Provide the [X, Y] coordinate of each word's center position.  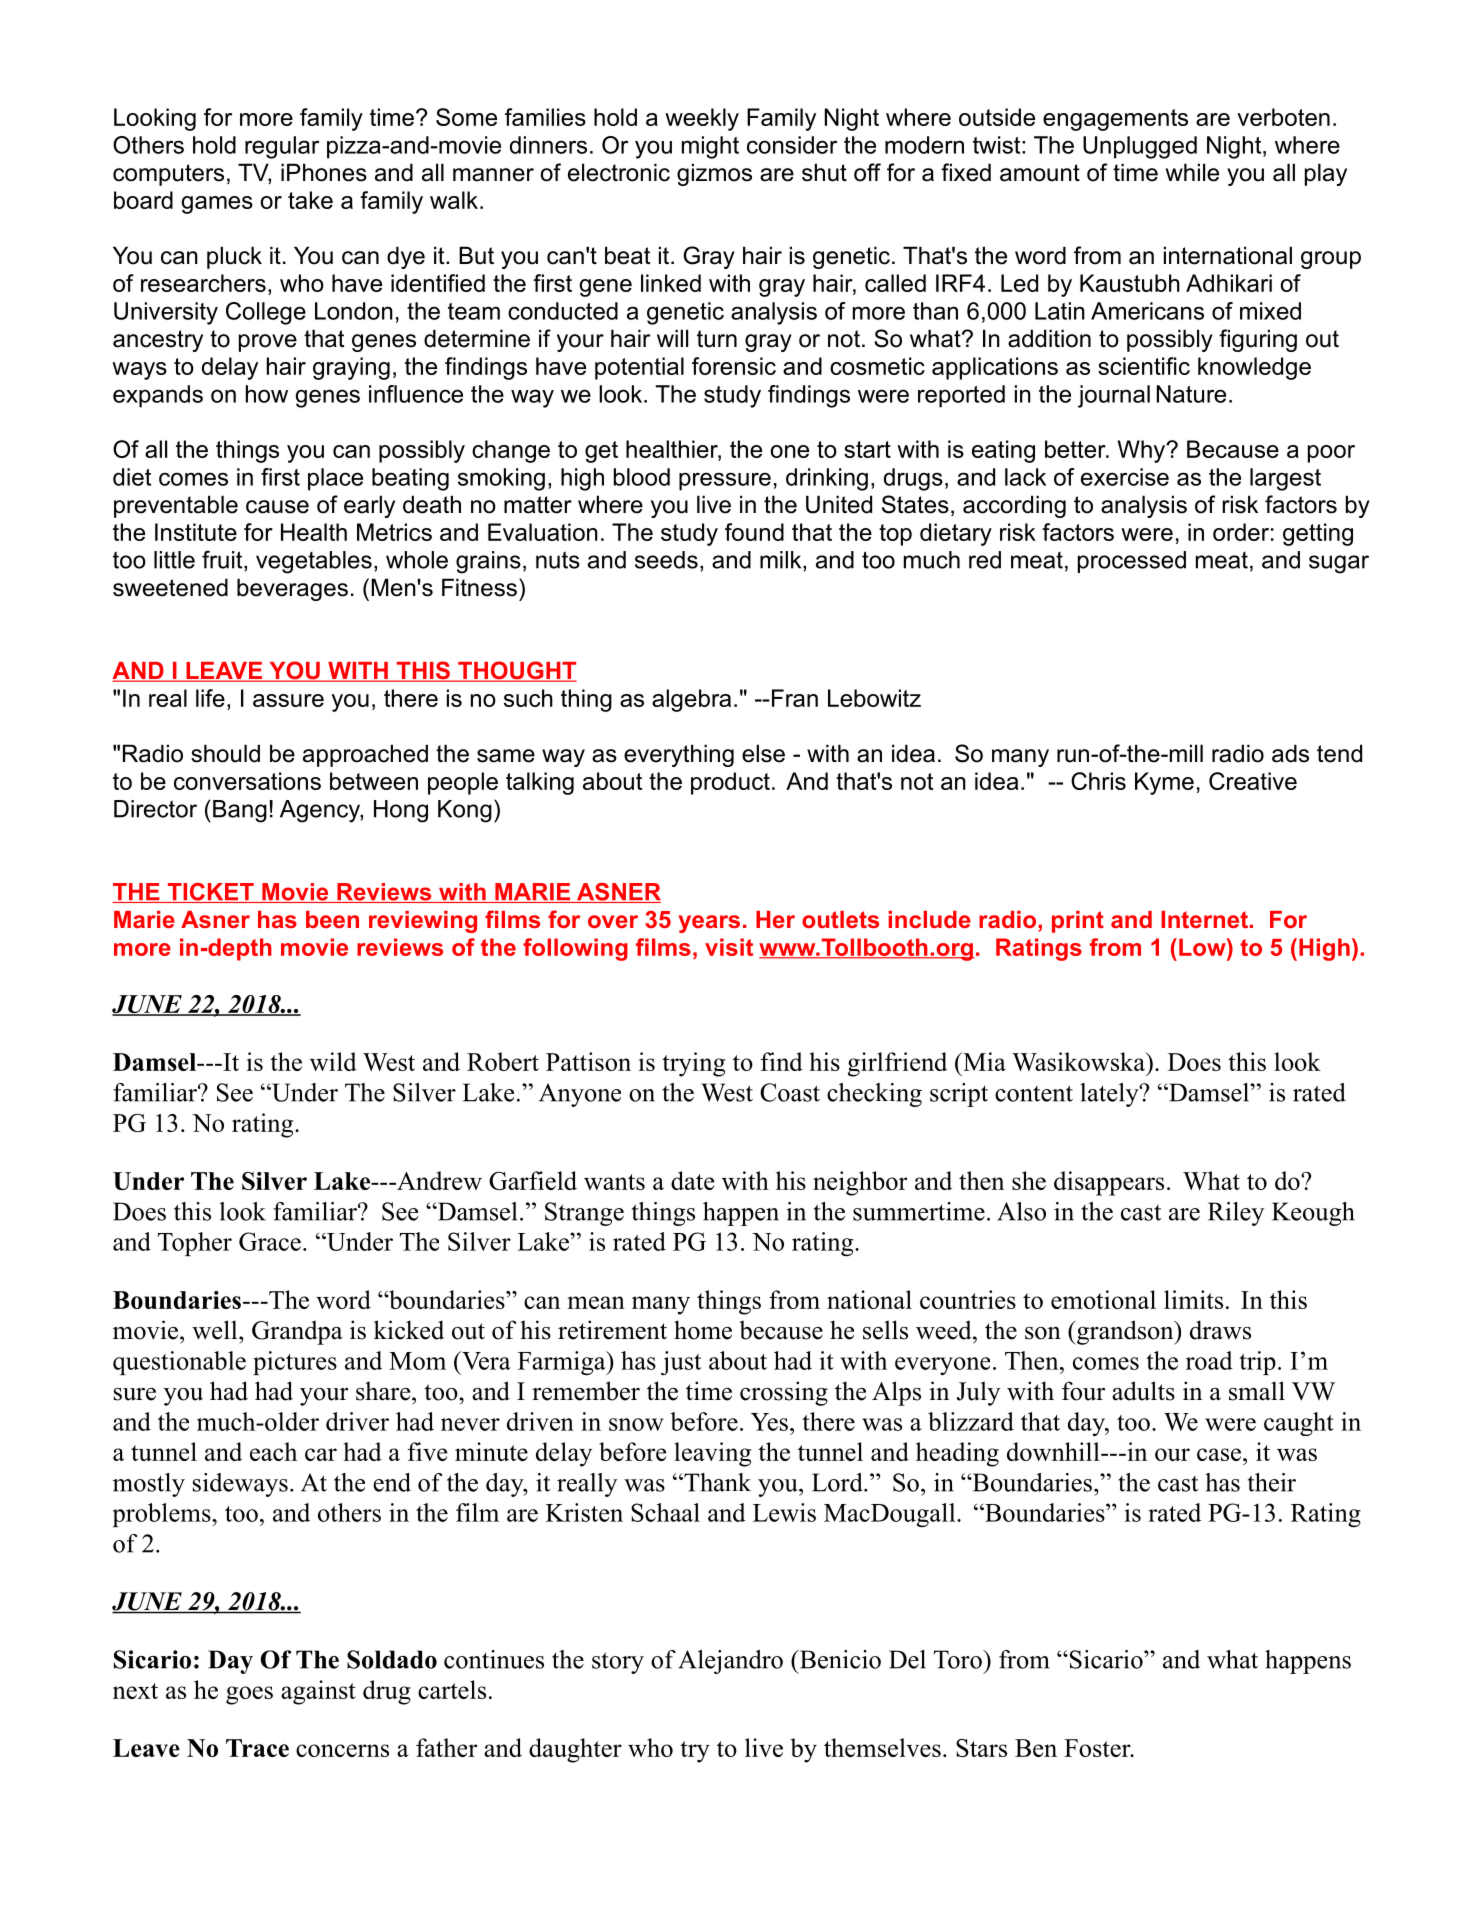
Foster [1098, 1748]
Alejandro [730, 1662]
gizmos [714, 174]
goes [249, 1695]
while [1192, 172]
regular [282, 147]
